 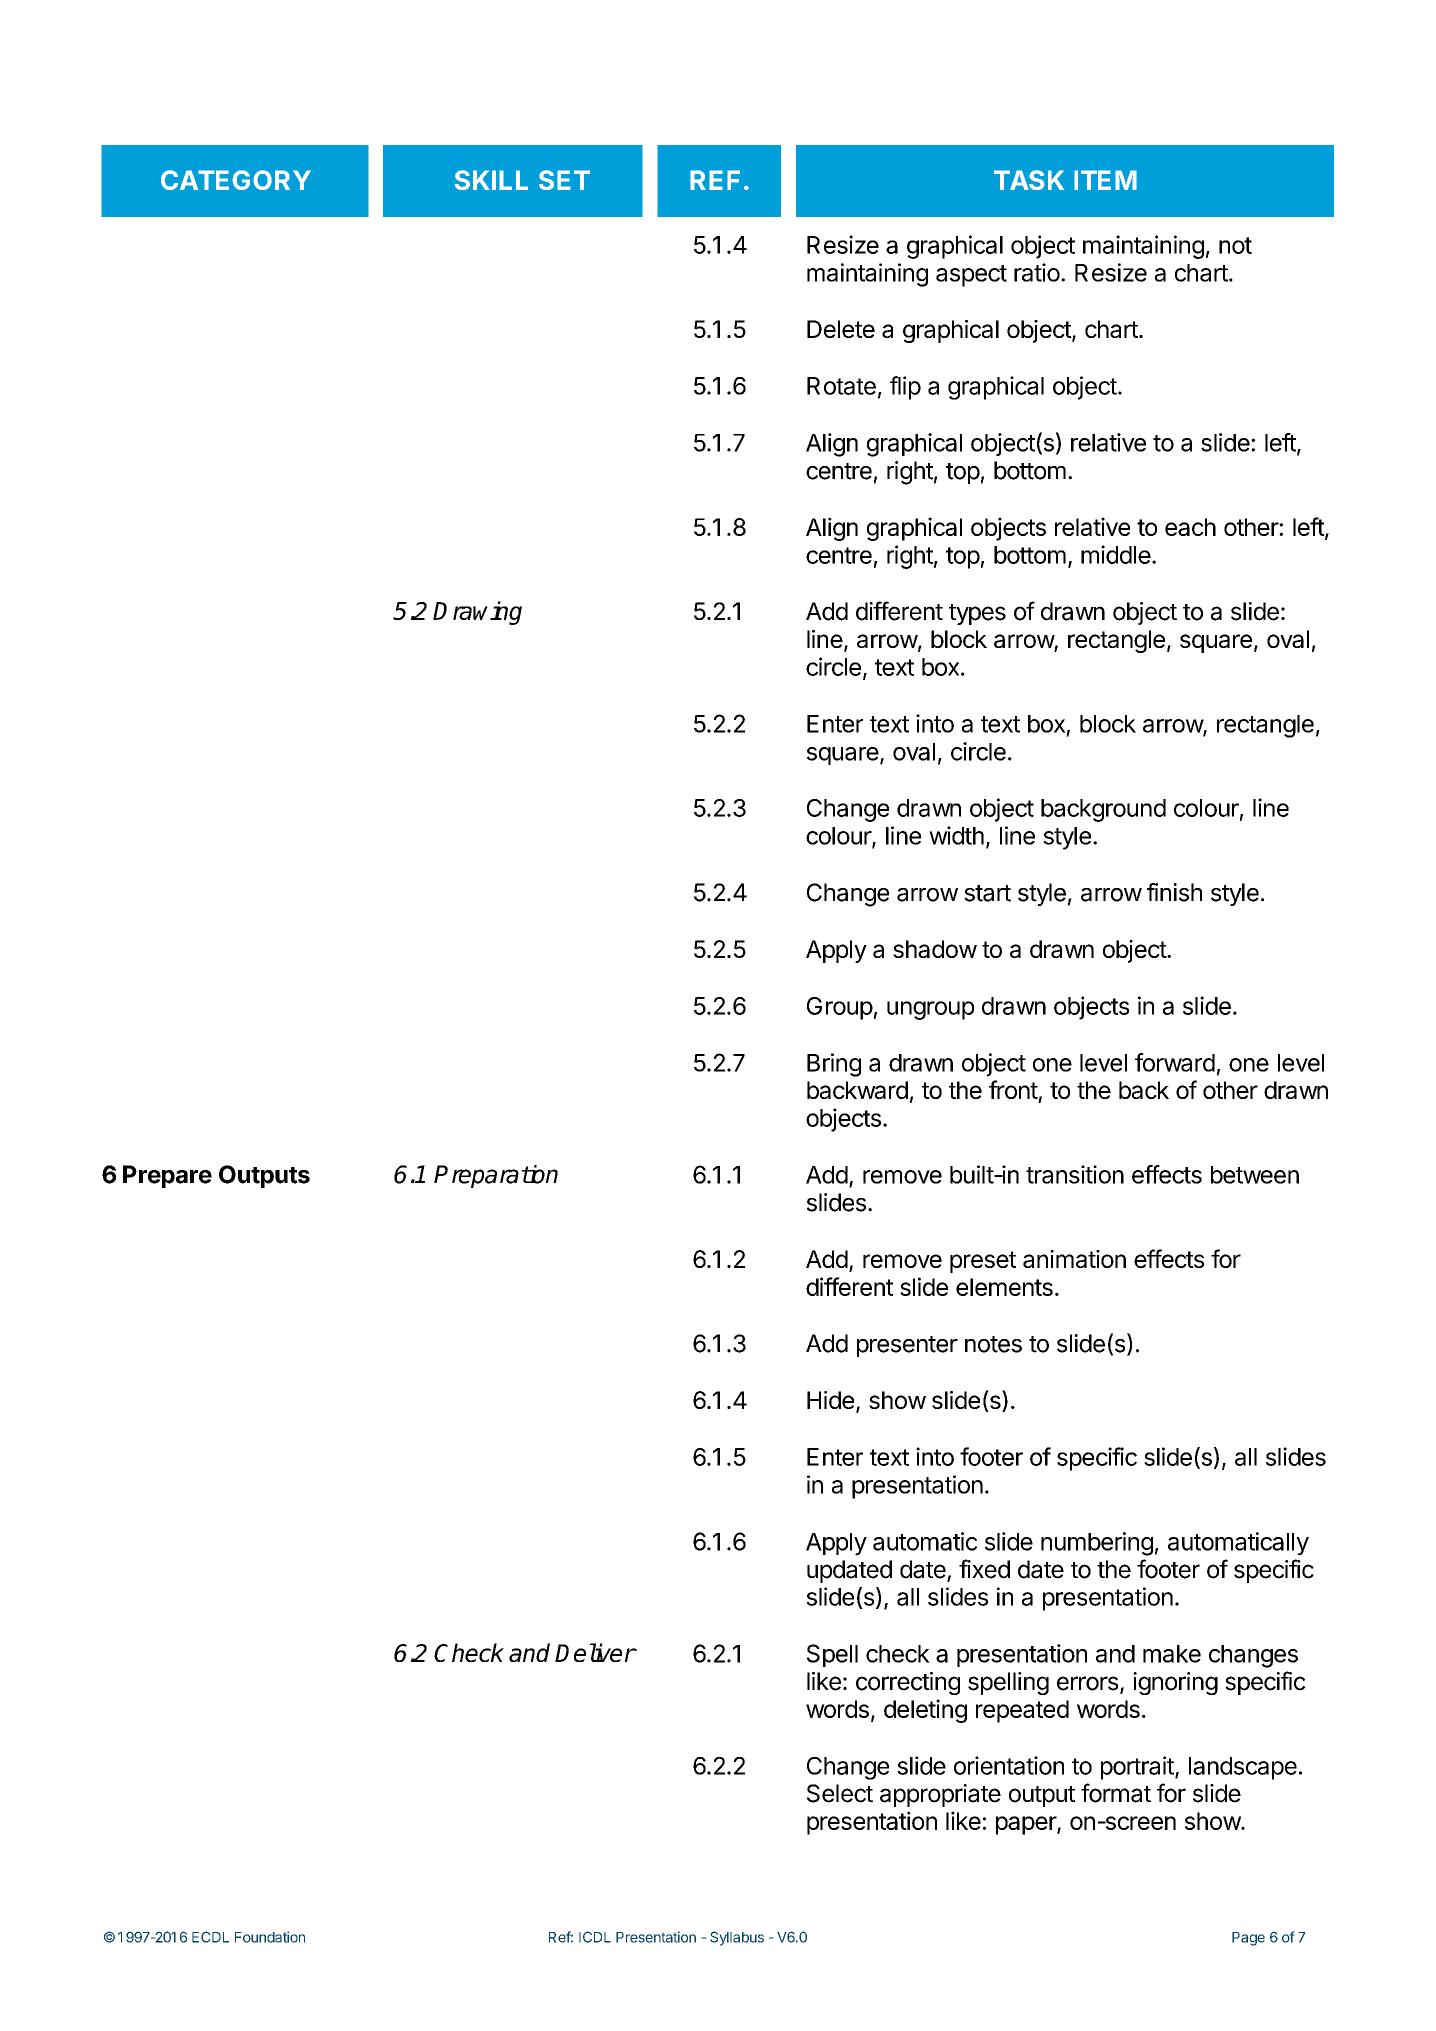 What do you see at coordinates (834, 1065) in the screenshot?
I see `Bring` at bounding box center [834, 1065].
